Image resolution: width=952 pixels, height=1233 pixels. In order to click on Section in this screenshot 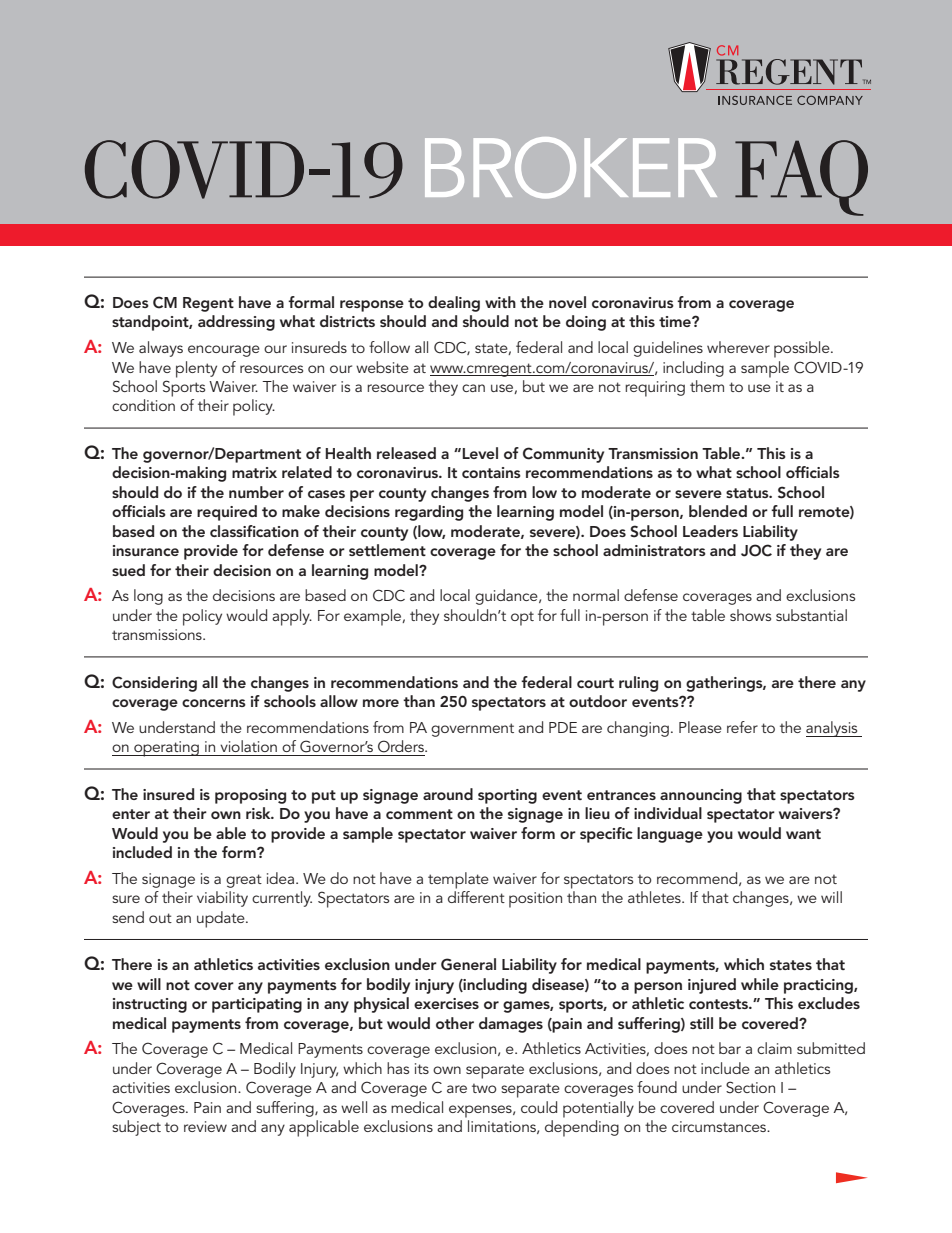, I will do `click(750, 1087)`.
